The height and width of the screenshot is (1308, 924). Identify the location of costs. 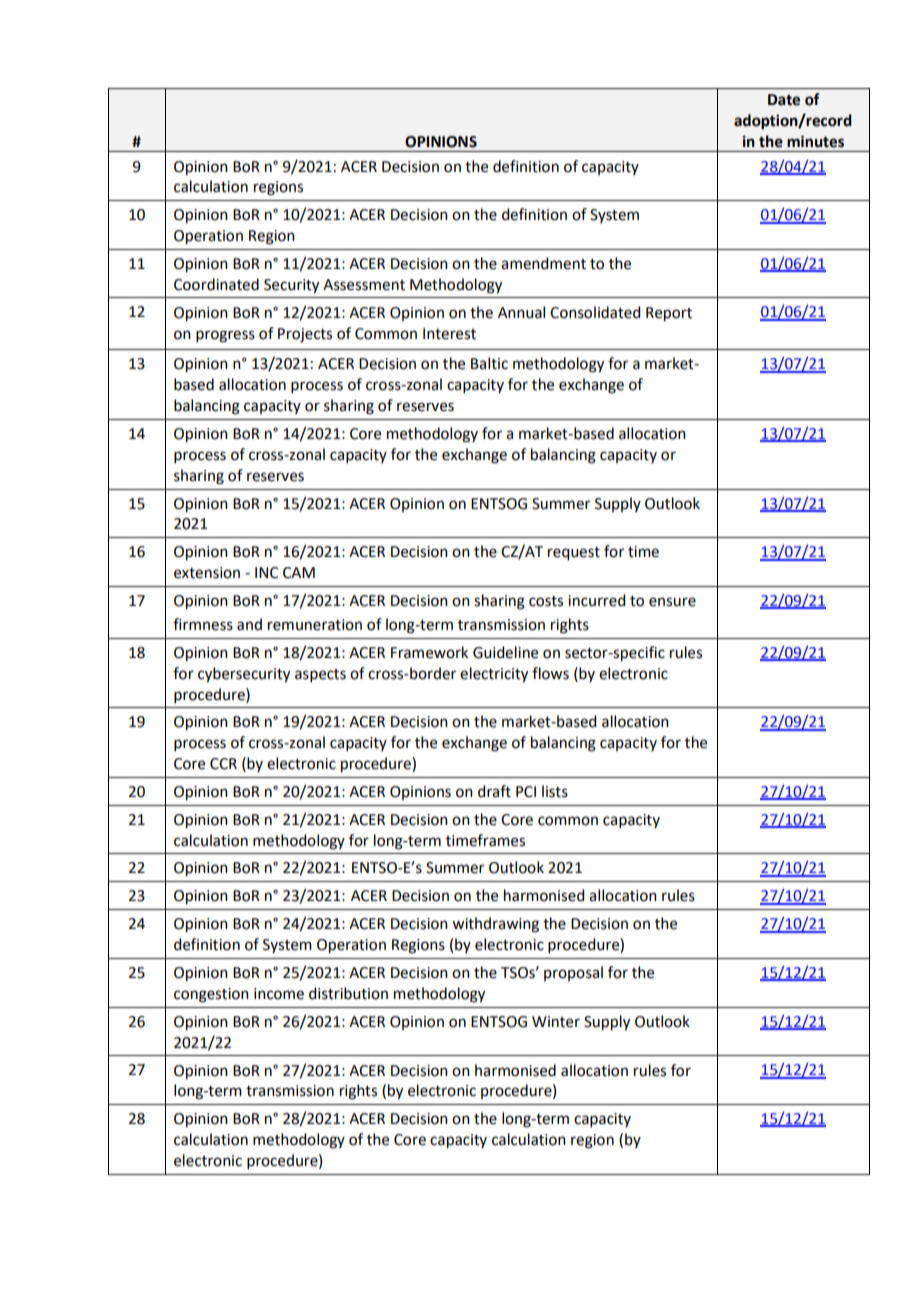
(546, 601).
